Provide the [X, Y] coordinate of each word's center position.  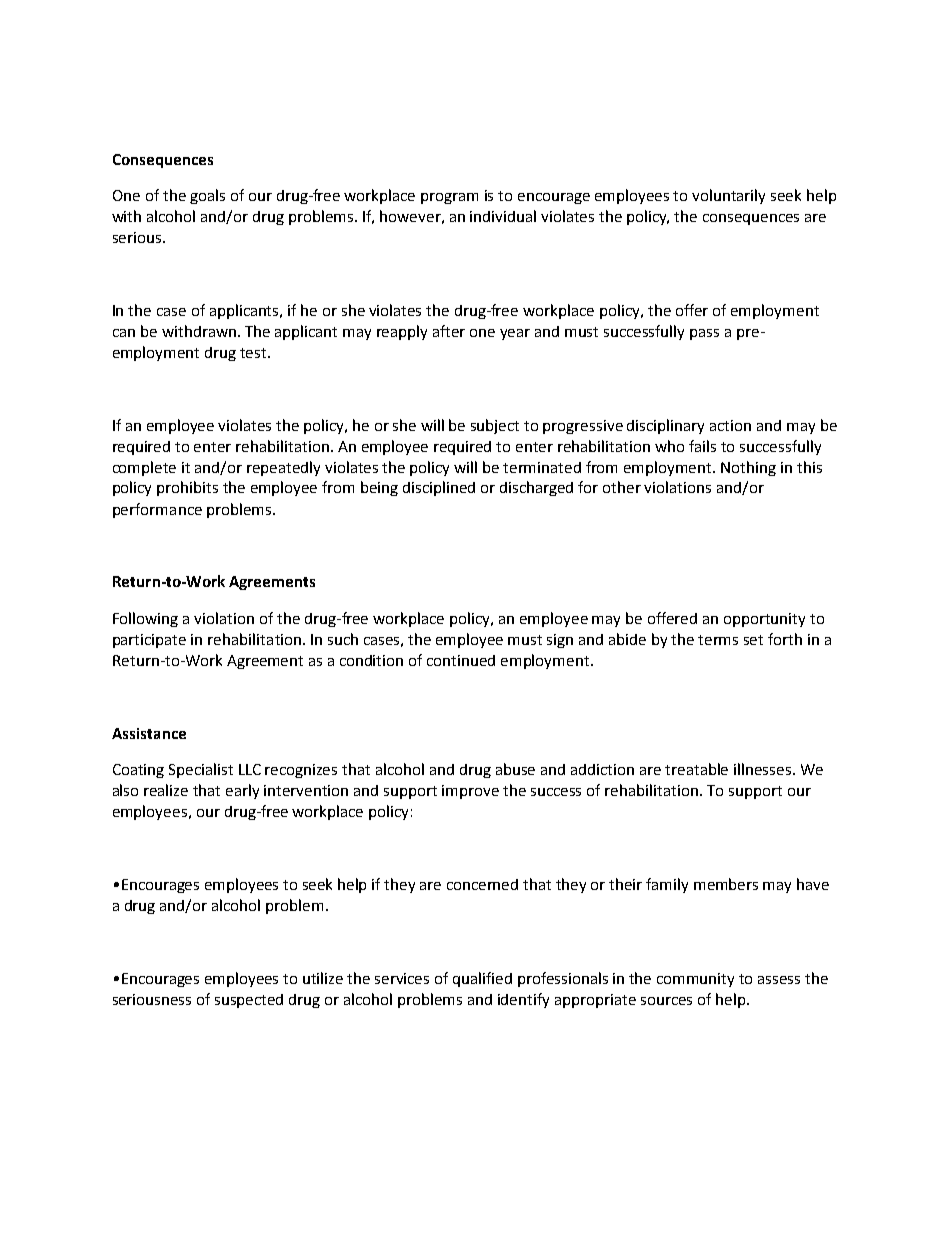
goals [207, 196]
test [254, 353]
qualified [482, 979]
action [730, 425]
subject [495, 426]
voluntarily [728, 196]
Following [145, 619]
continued [461, 660]
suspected [249, 1001]
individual [503, 216]
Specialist [201, 770]
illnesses [764, 769]
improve [470, 792]
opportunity [764, 620]
